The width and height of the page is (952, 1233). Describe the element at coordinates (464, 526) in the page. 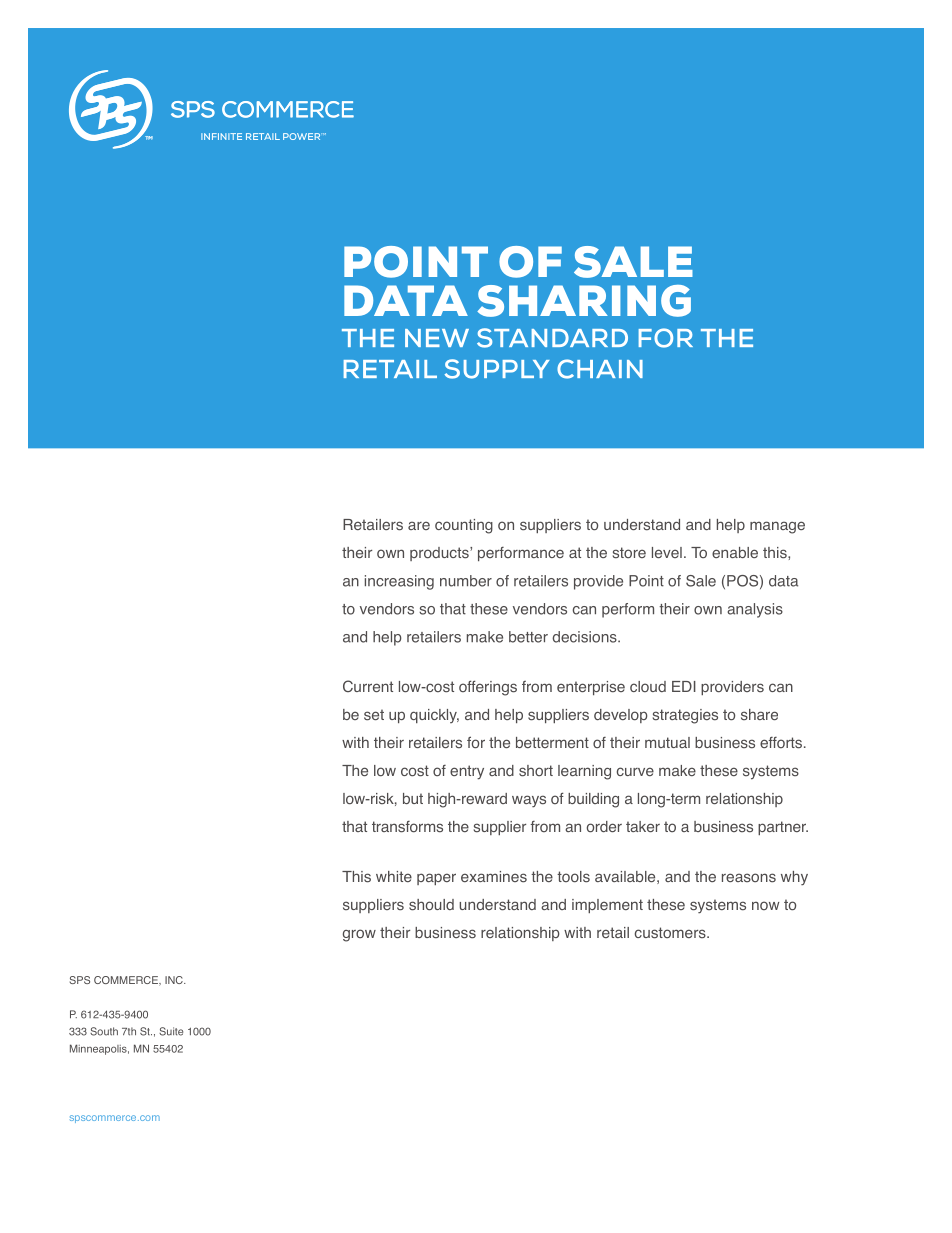

I see `counting` at that location.
